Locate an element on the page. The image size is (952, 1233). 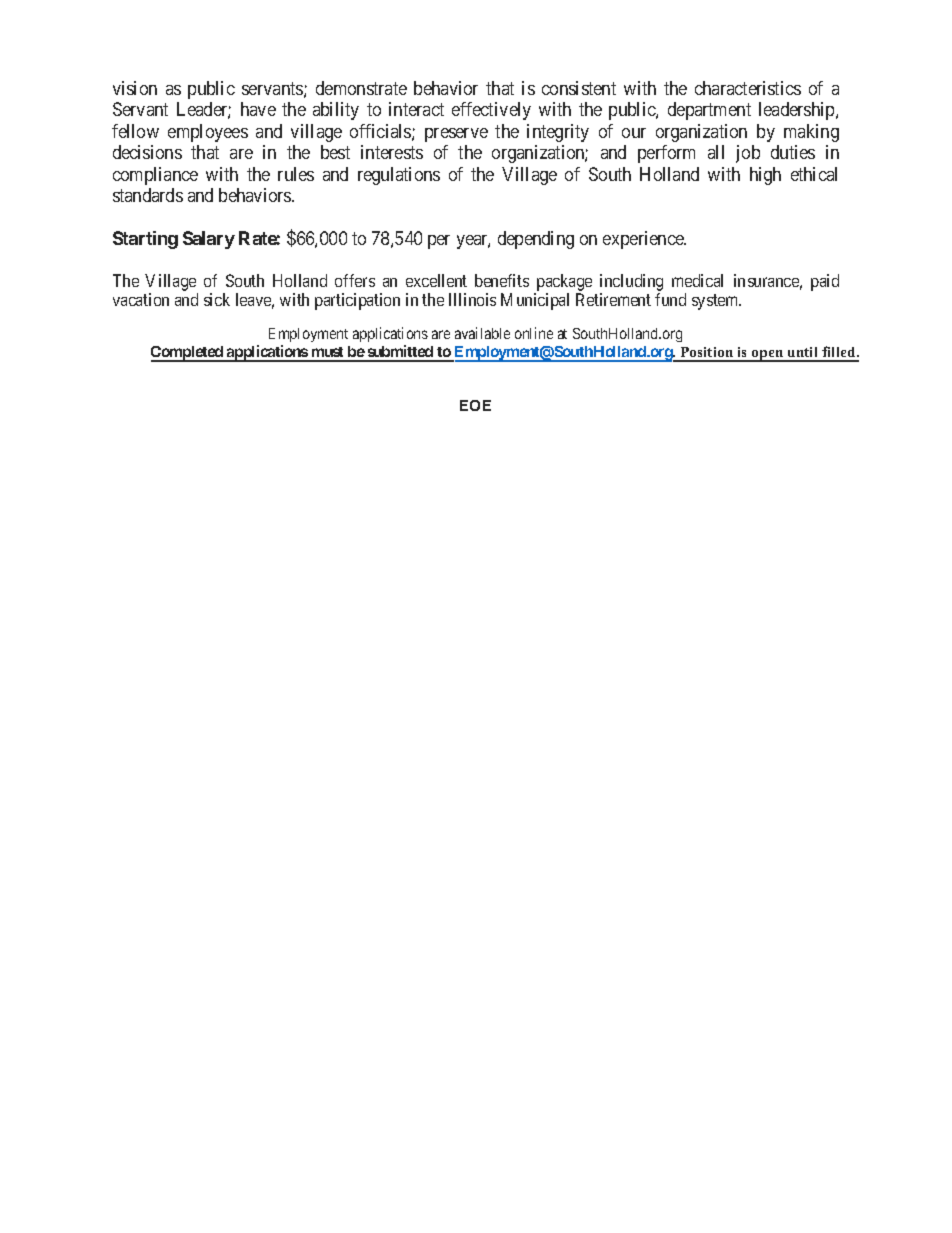
have is located at coordinates (258, 109).
